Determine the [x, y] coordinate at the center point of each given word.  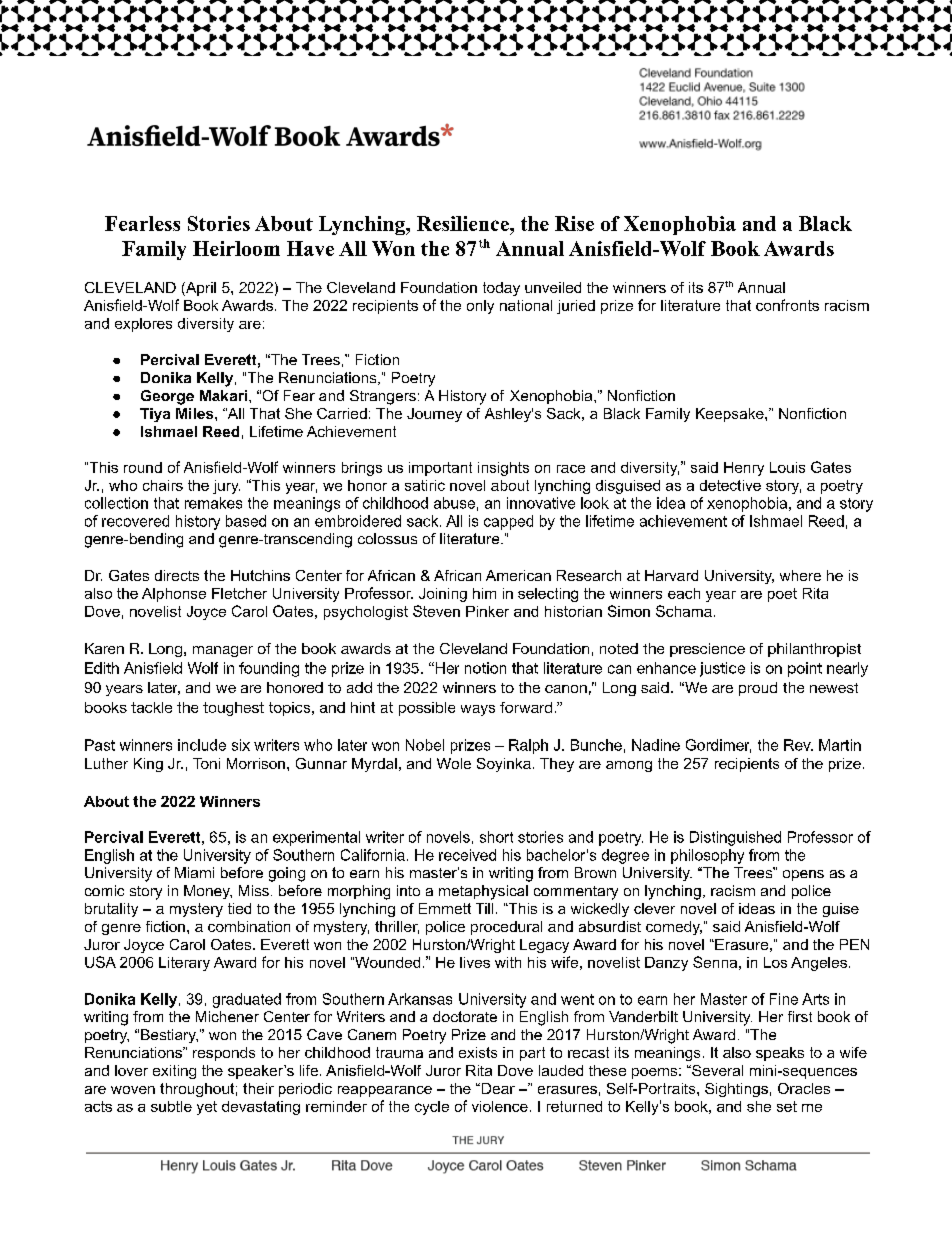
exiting [174, 1072]
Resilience [464, 223]
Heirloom [236, 248]
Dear [497, 1088]
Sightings [736, 1090]
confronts [787, 305]
